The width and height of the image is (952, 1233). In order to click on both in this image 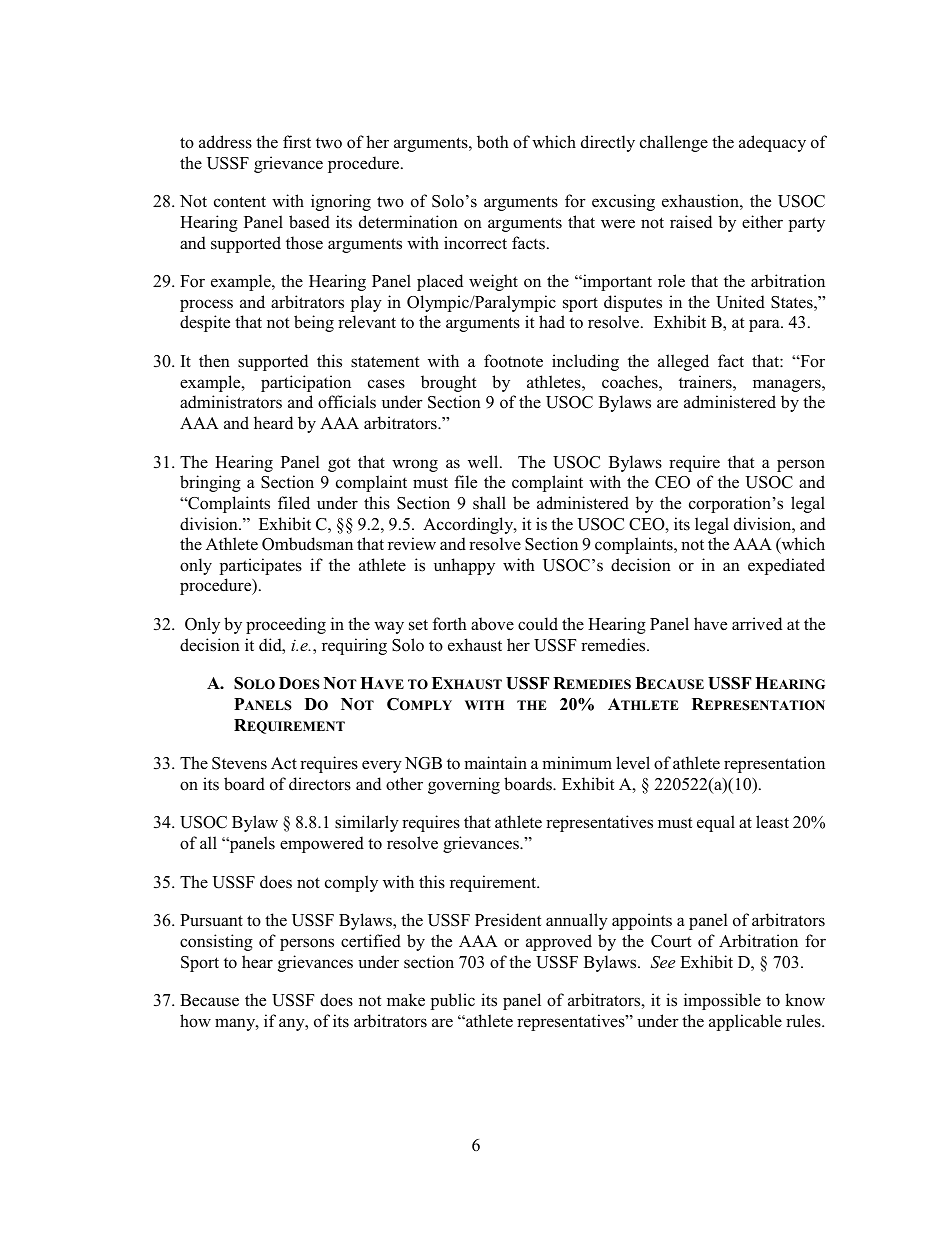, I will do `click(493, 142)`.
